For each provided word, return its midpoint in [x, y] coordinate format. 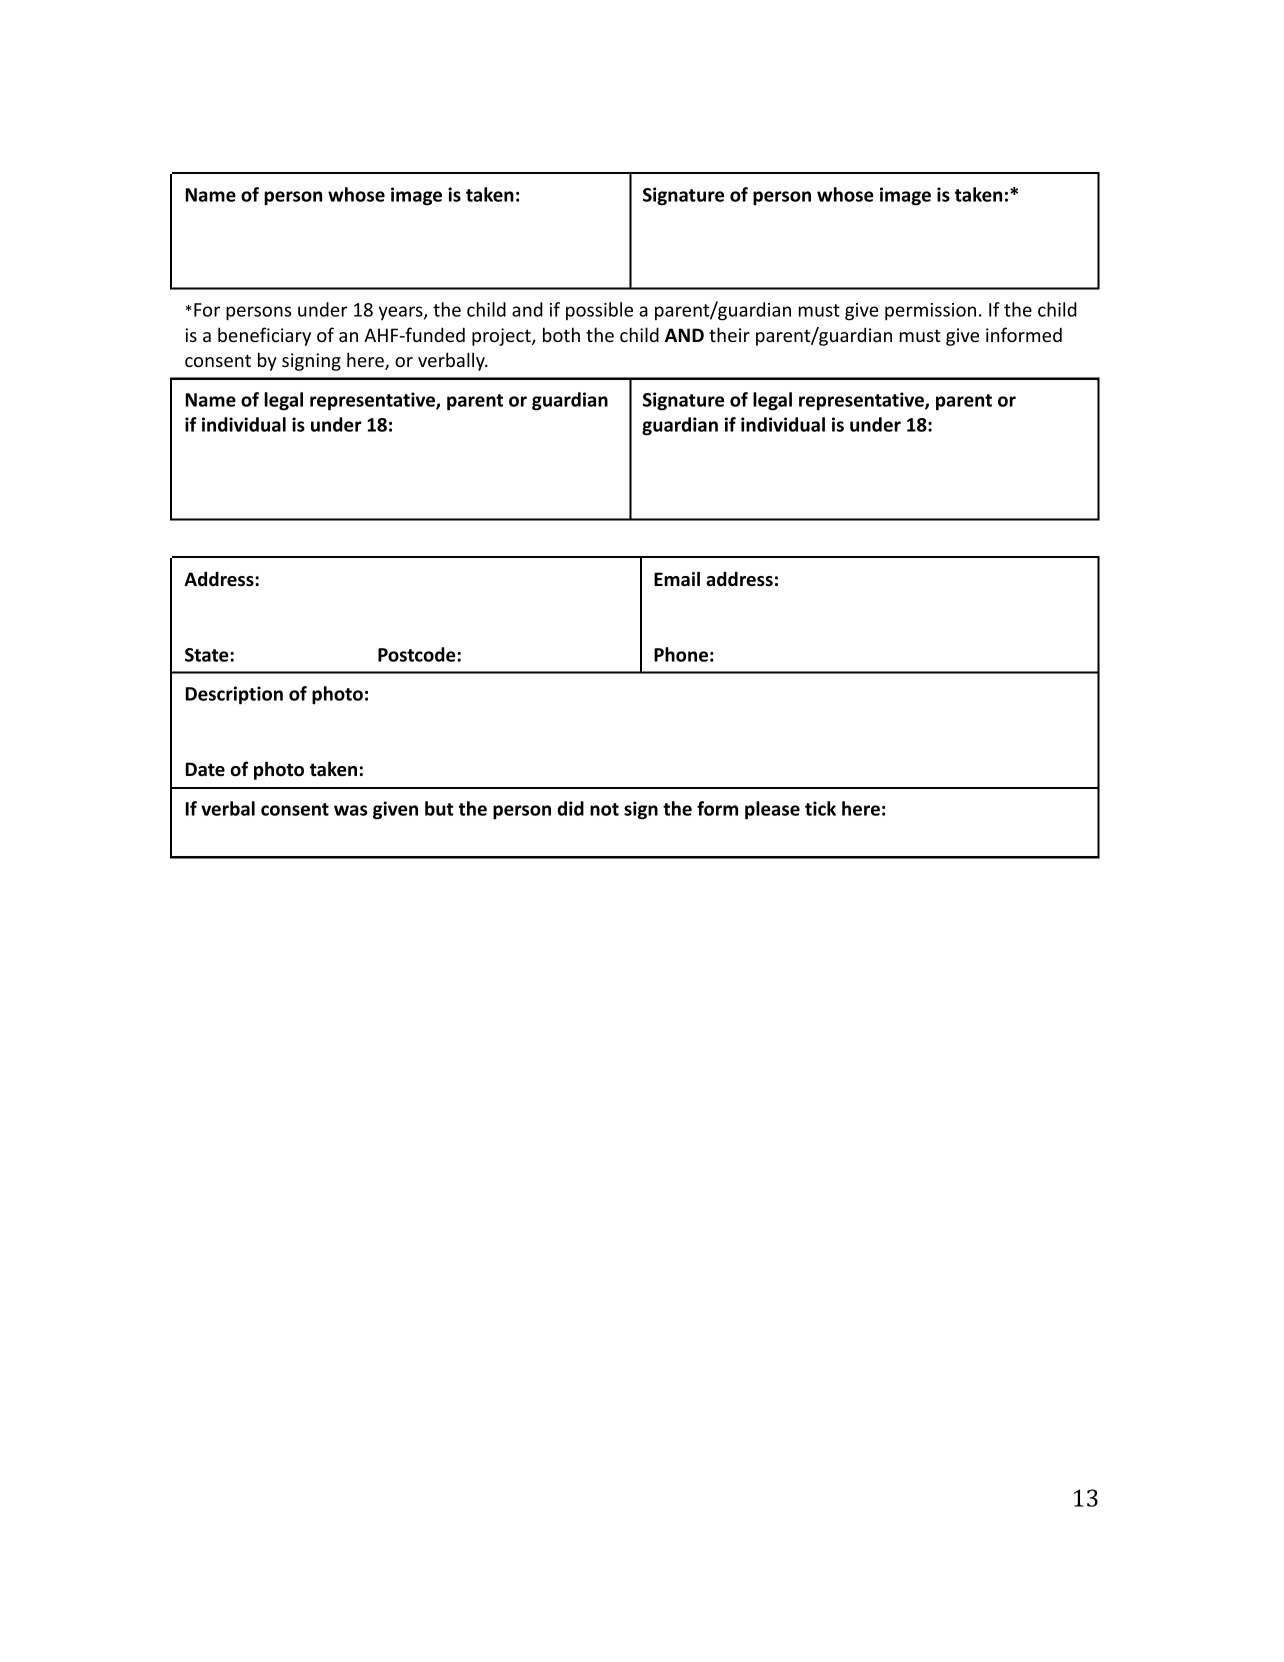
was [351, 810]
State [208, 655]
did [570, 808]
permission [930, 312]
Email [677, 579]
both [561, 334]
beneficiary [264, 336]
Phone [681, 654]
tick [820, 808]
